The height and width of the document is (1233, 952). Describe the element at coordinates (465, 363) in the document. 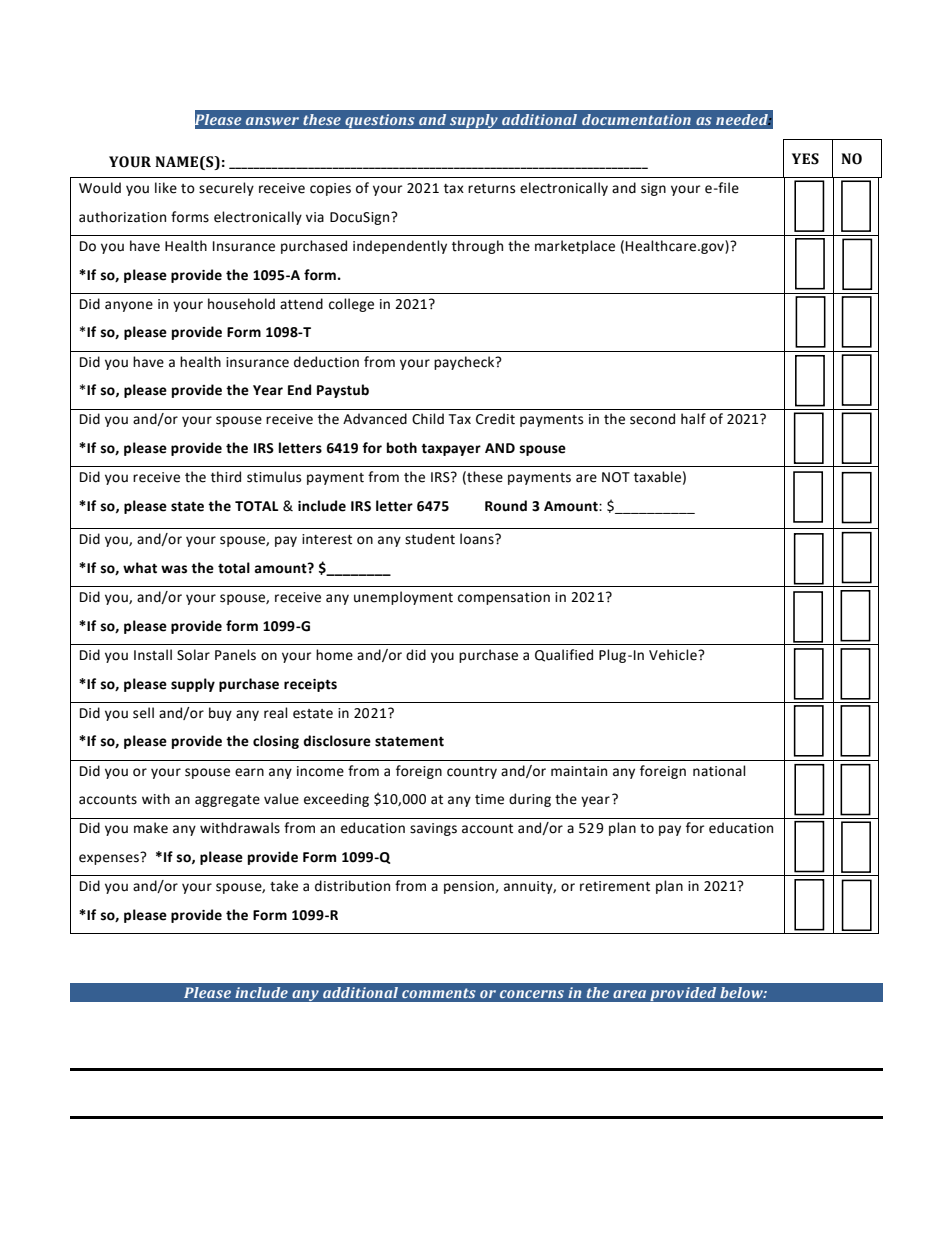

I see `paycheck` at that location.
